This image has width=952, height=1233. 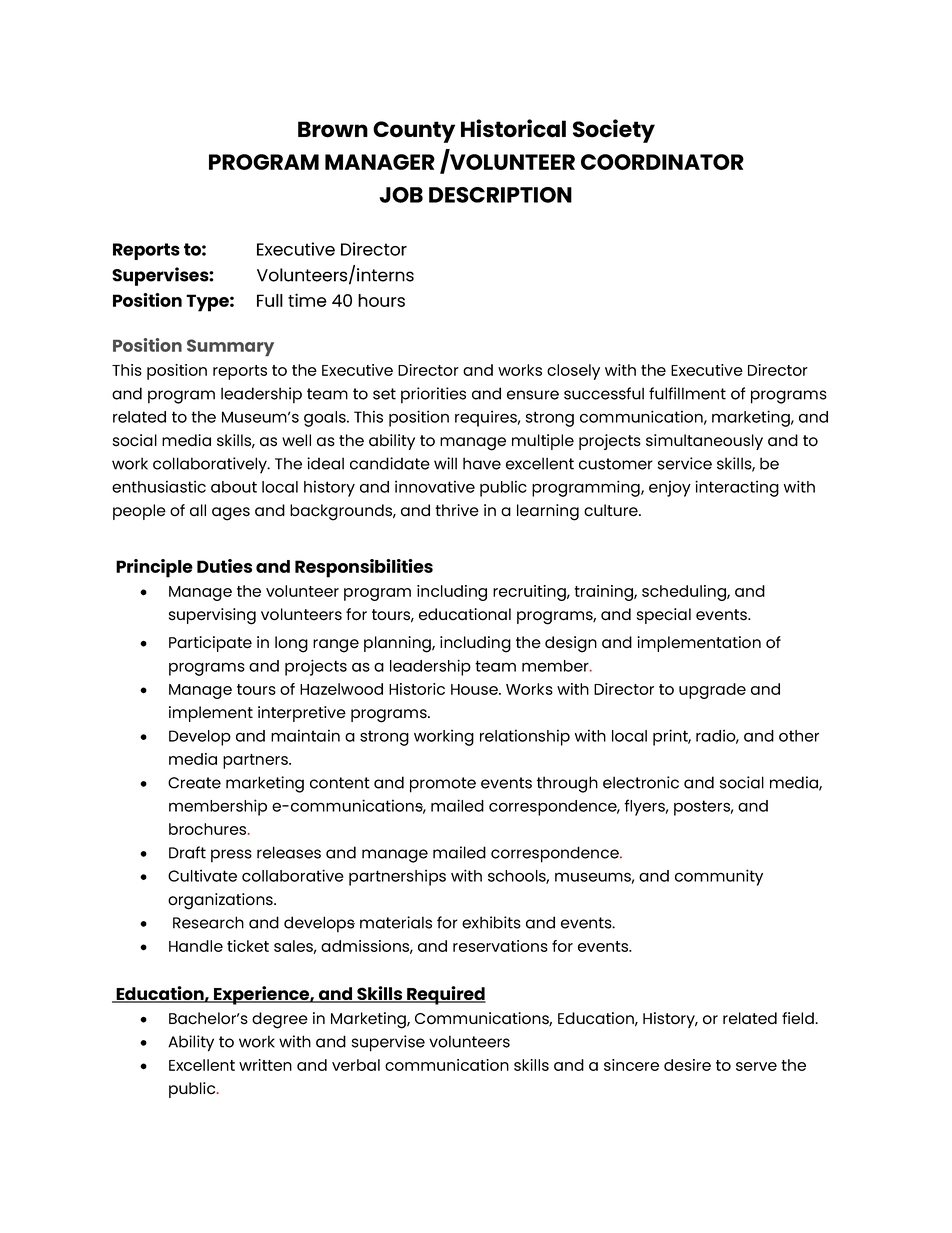 I want to click on relationship, so click(x=525, y=737).
